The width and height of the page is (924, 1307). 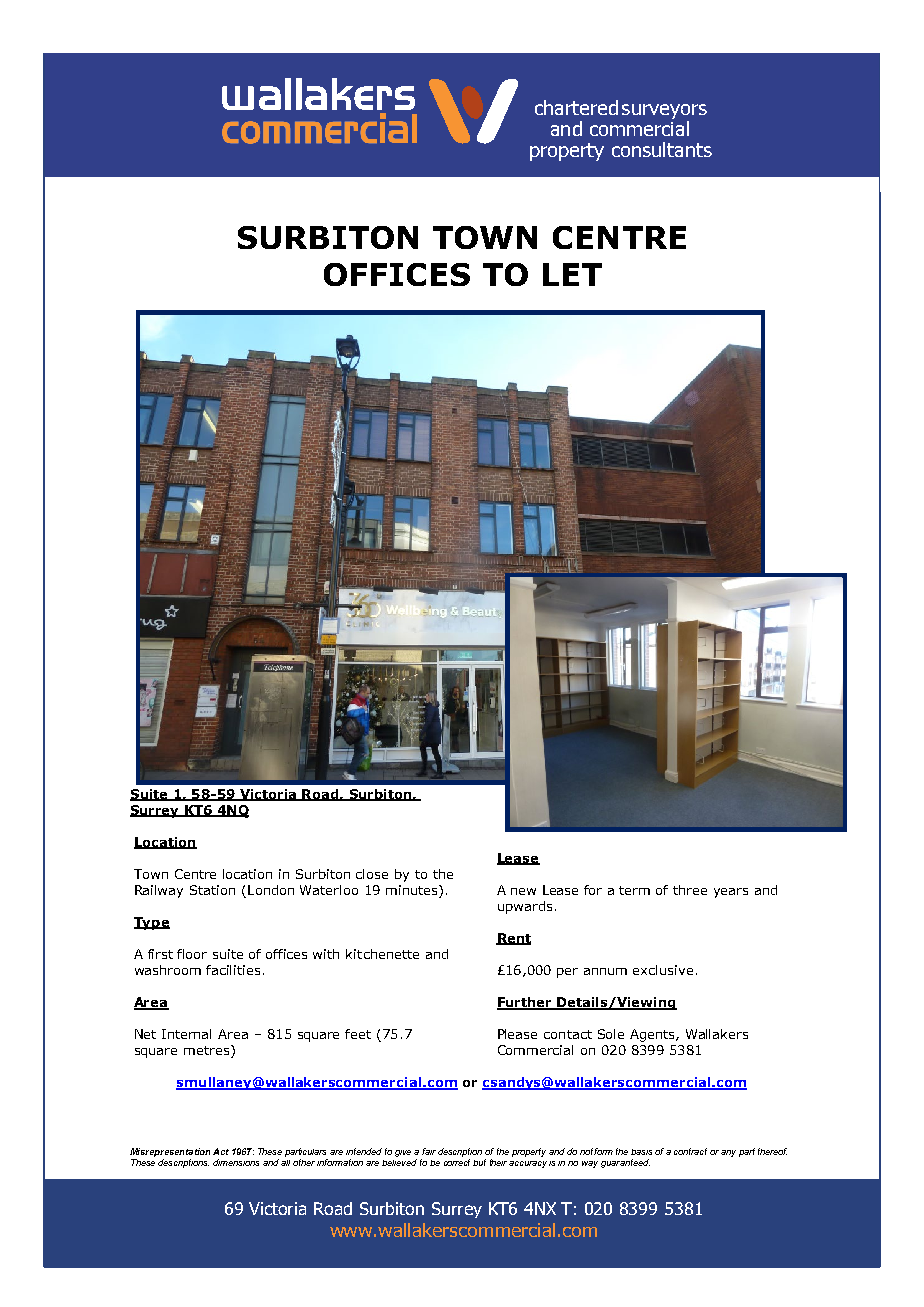 I want to click on close, so click(x=372, y=874).
